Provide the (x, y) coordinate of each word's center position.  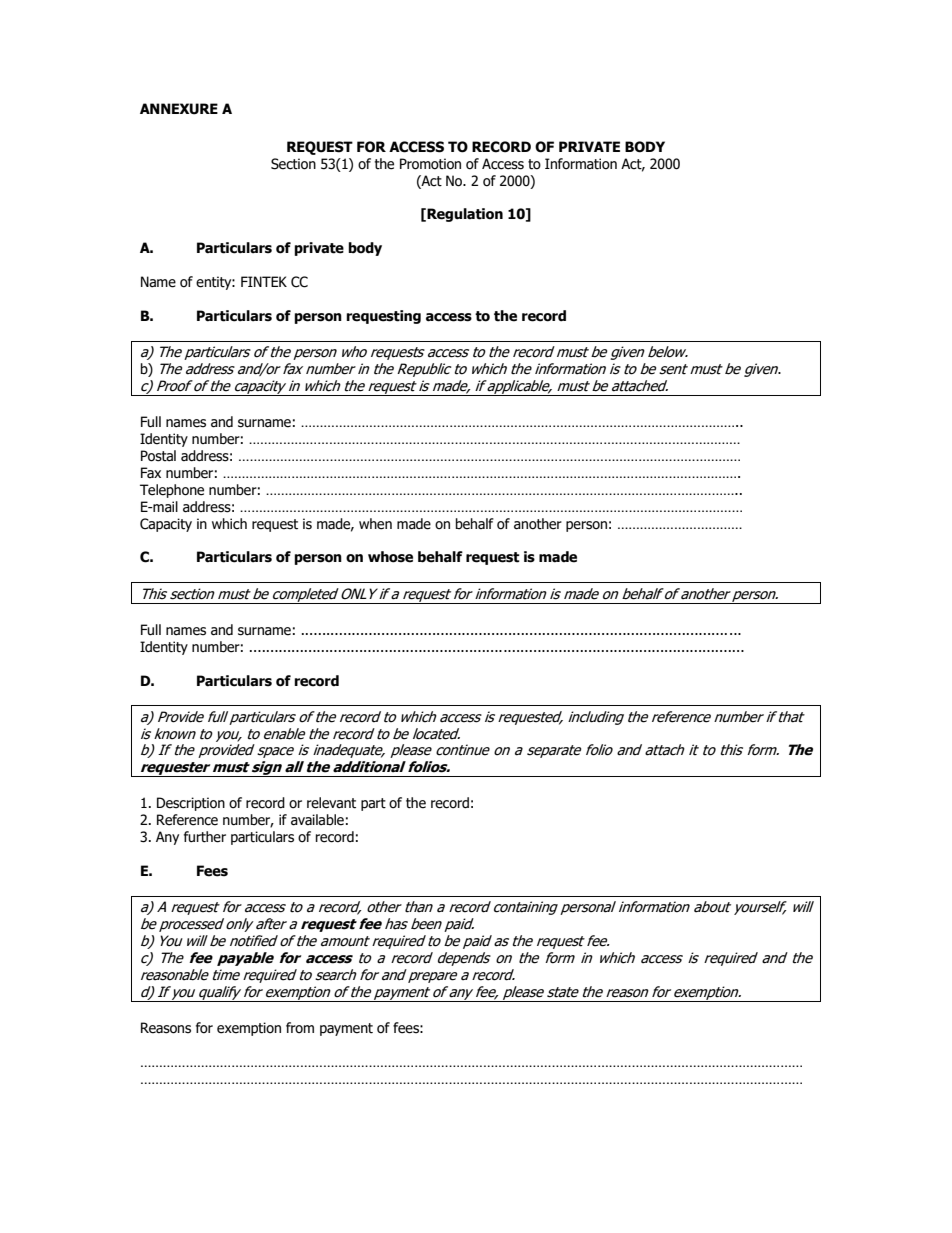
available (317, 820)
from (300, 1028)
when (375, 524)
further (205, 837)
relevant (331, 803)
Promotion (430, 164)
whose (390, 557)
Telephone (172, 491)
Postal (158, 456)
